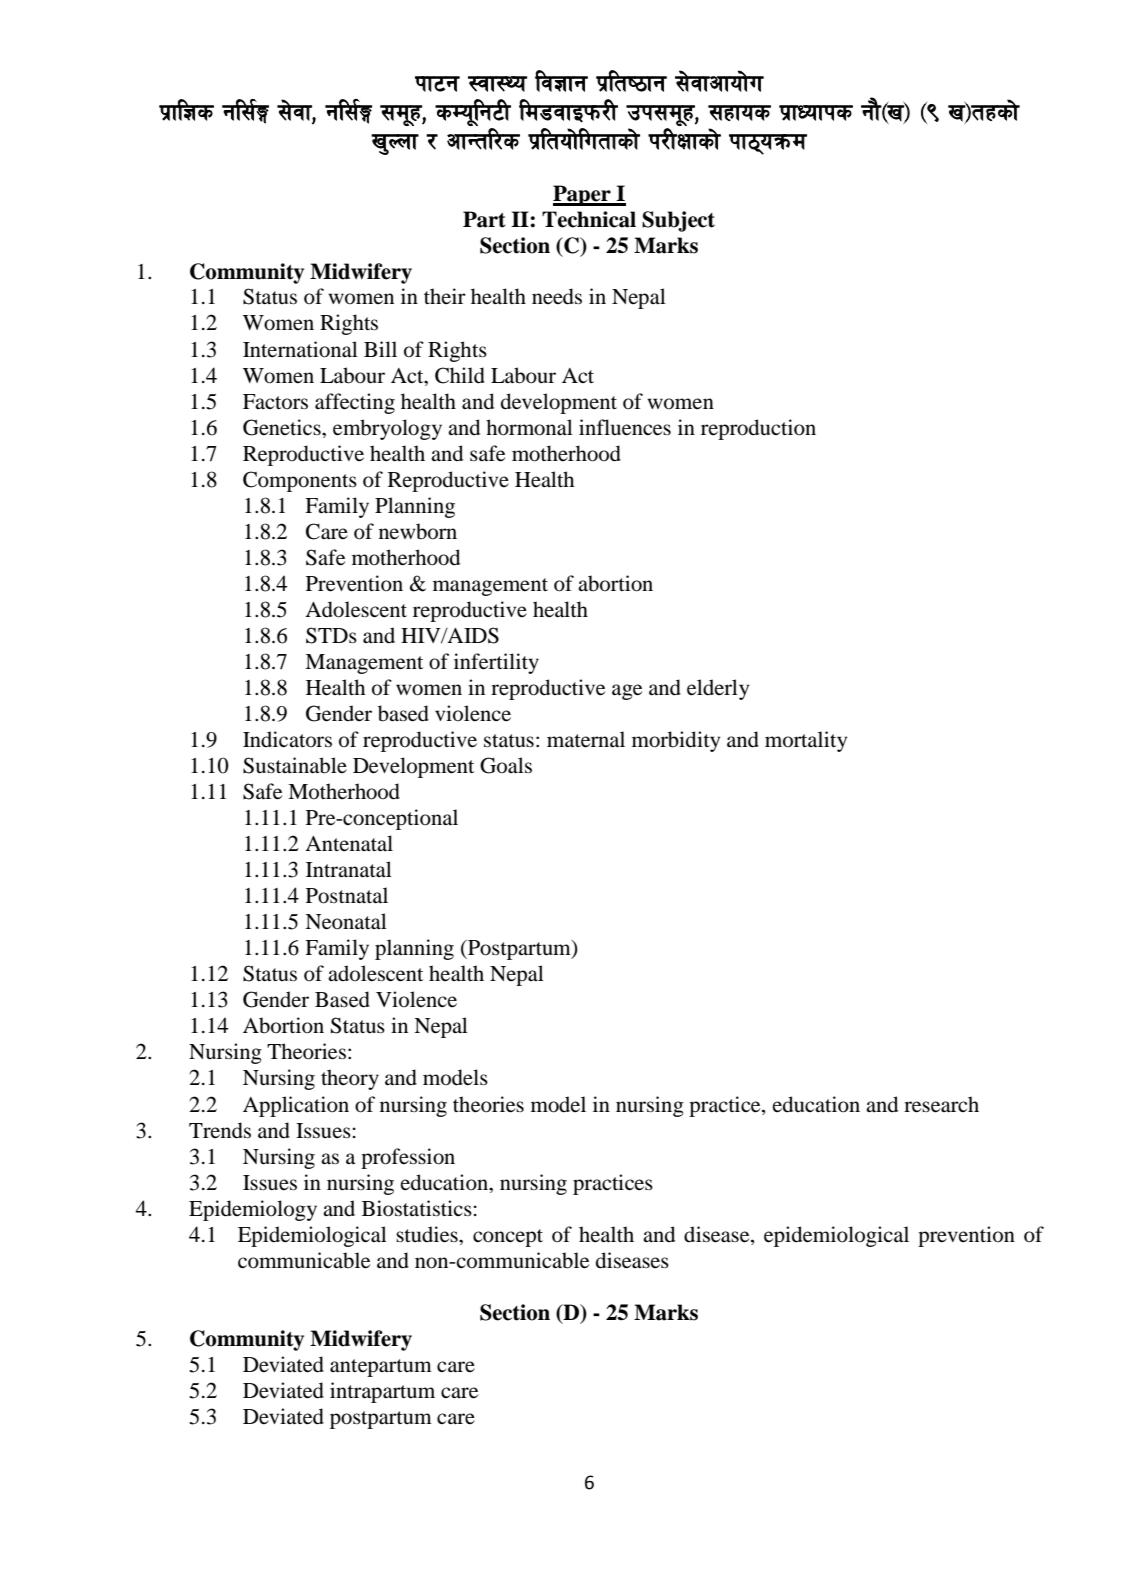 The height and width of the page is (1588, 1123). What do you see at coordinates (806, 741) in the page?
I see `mortality` at bounding box center [806, 741].
